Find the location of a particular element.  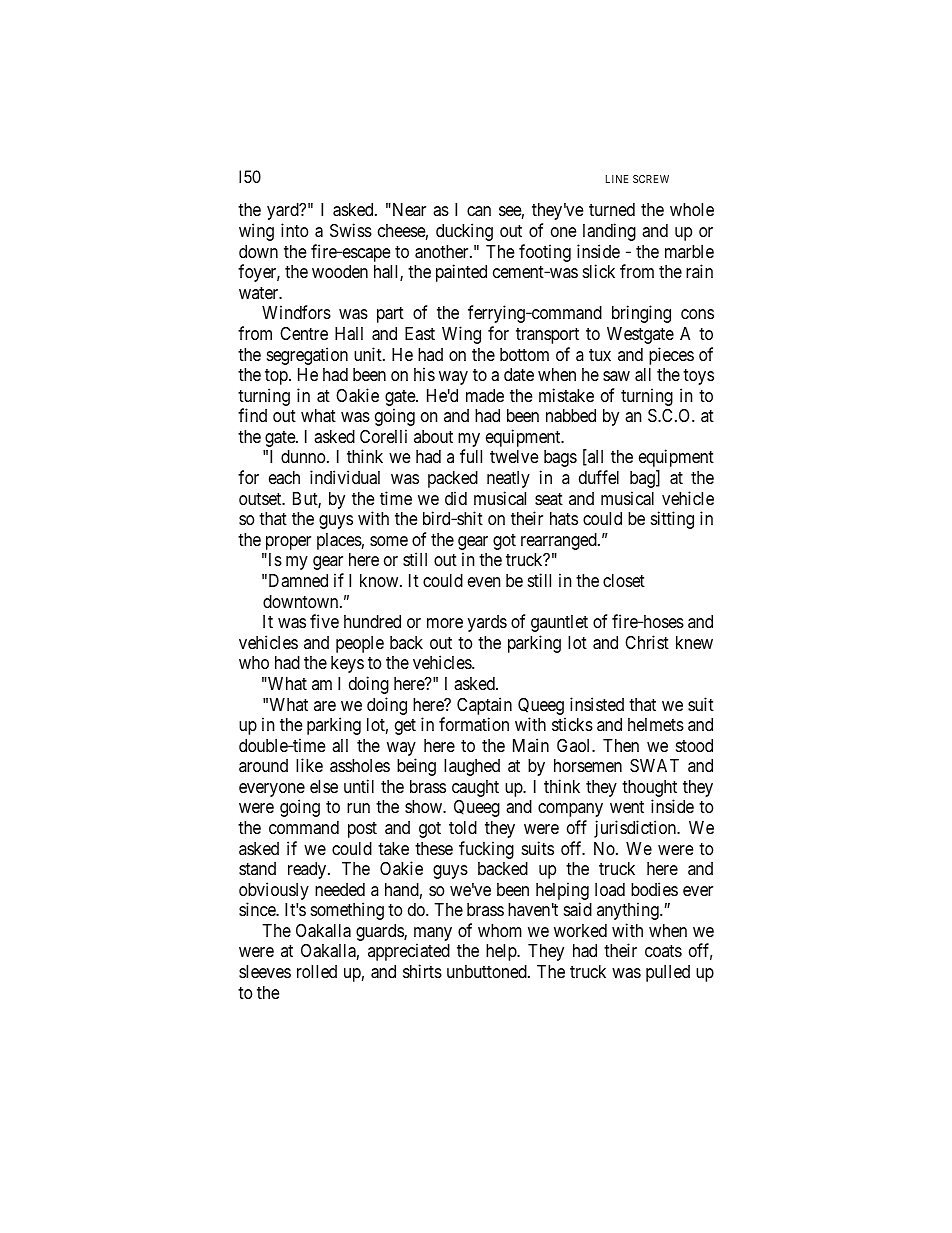

unbuttoned is located at coordinates (488, 971).
